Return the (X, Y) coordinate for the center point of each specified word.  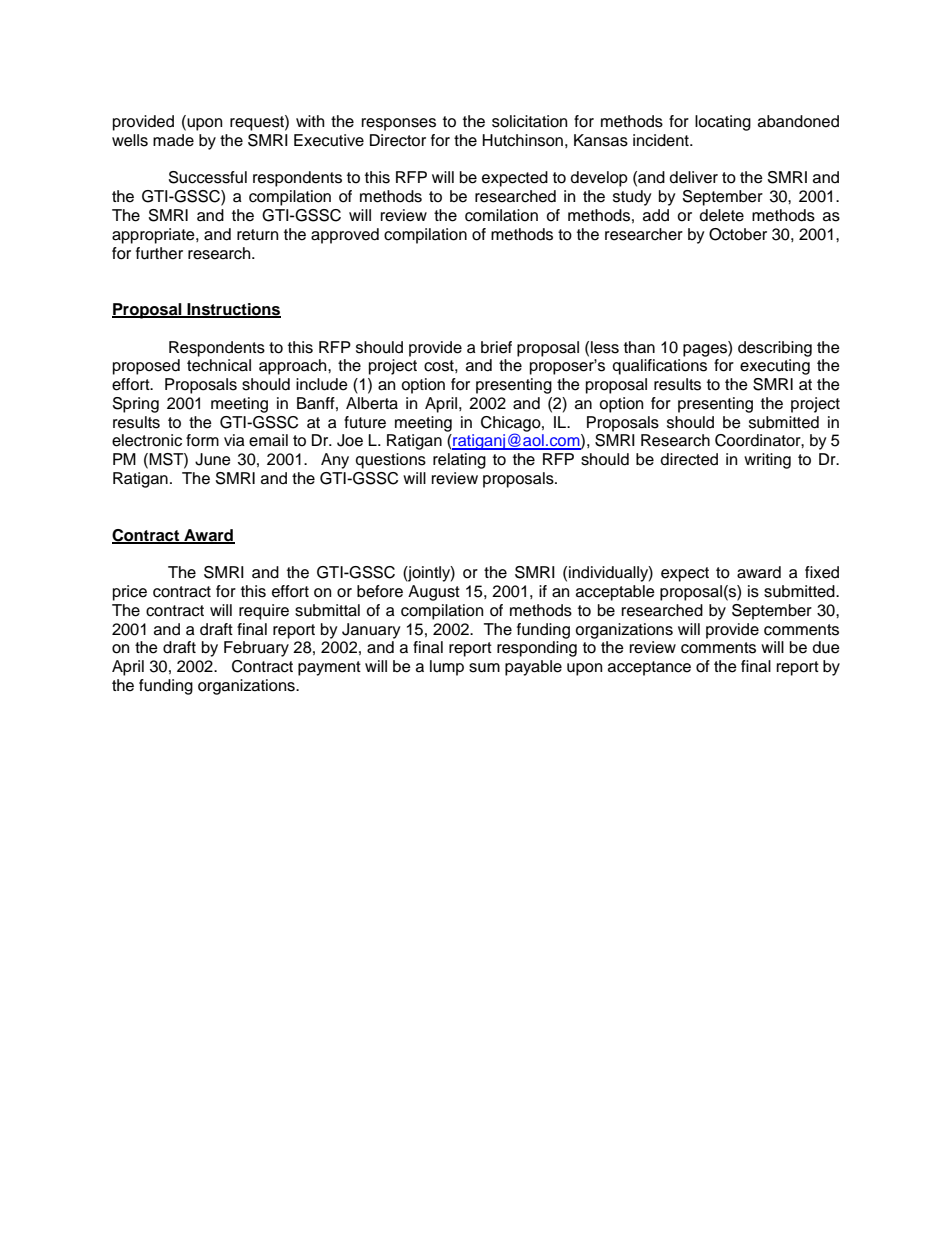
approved (345, 236)
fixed (822, 572)
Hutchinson (523, 140)
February (256, 649)
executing (775, 367)
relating (459, 461)
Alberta (372, 403)
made (173, 140)
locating (723, 123)
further (159, 253)
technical (219, 365)
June (213, 459)
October (738, 234)
